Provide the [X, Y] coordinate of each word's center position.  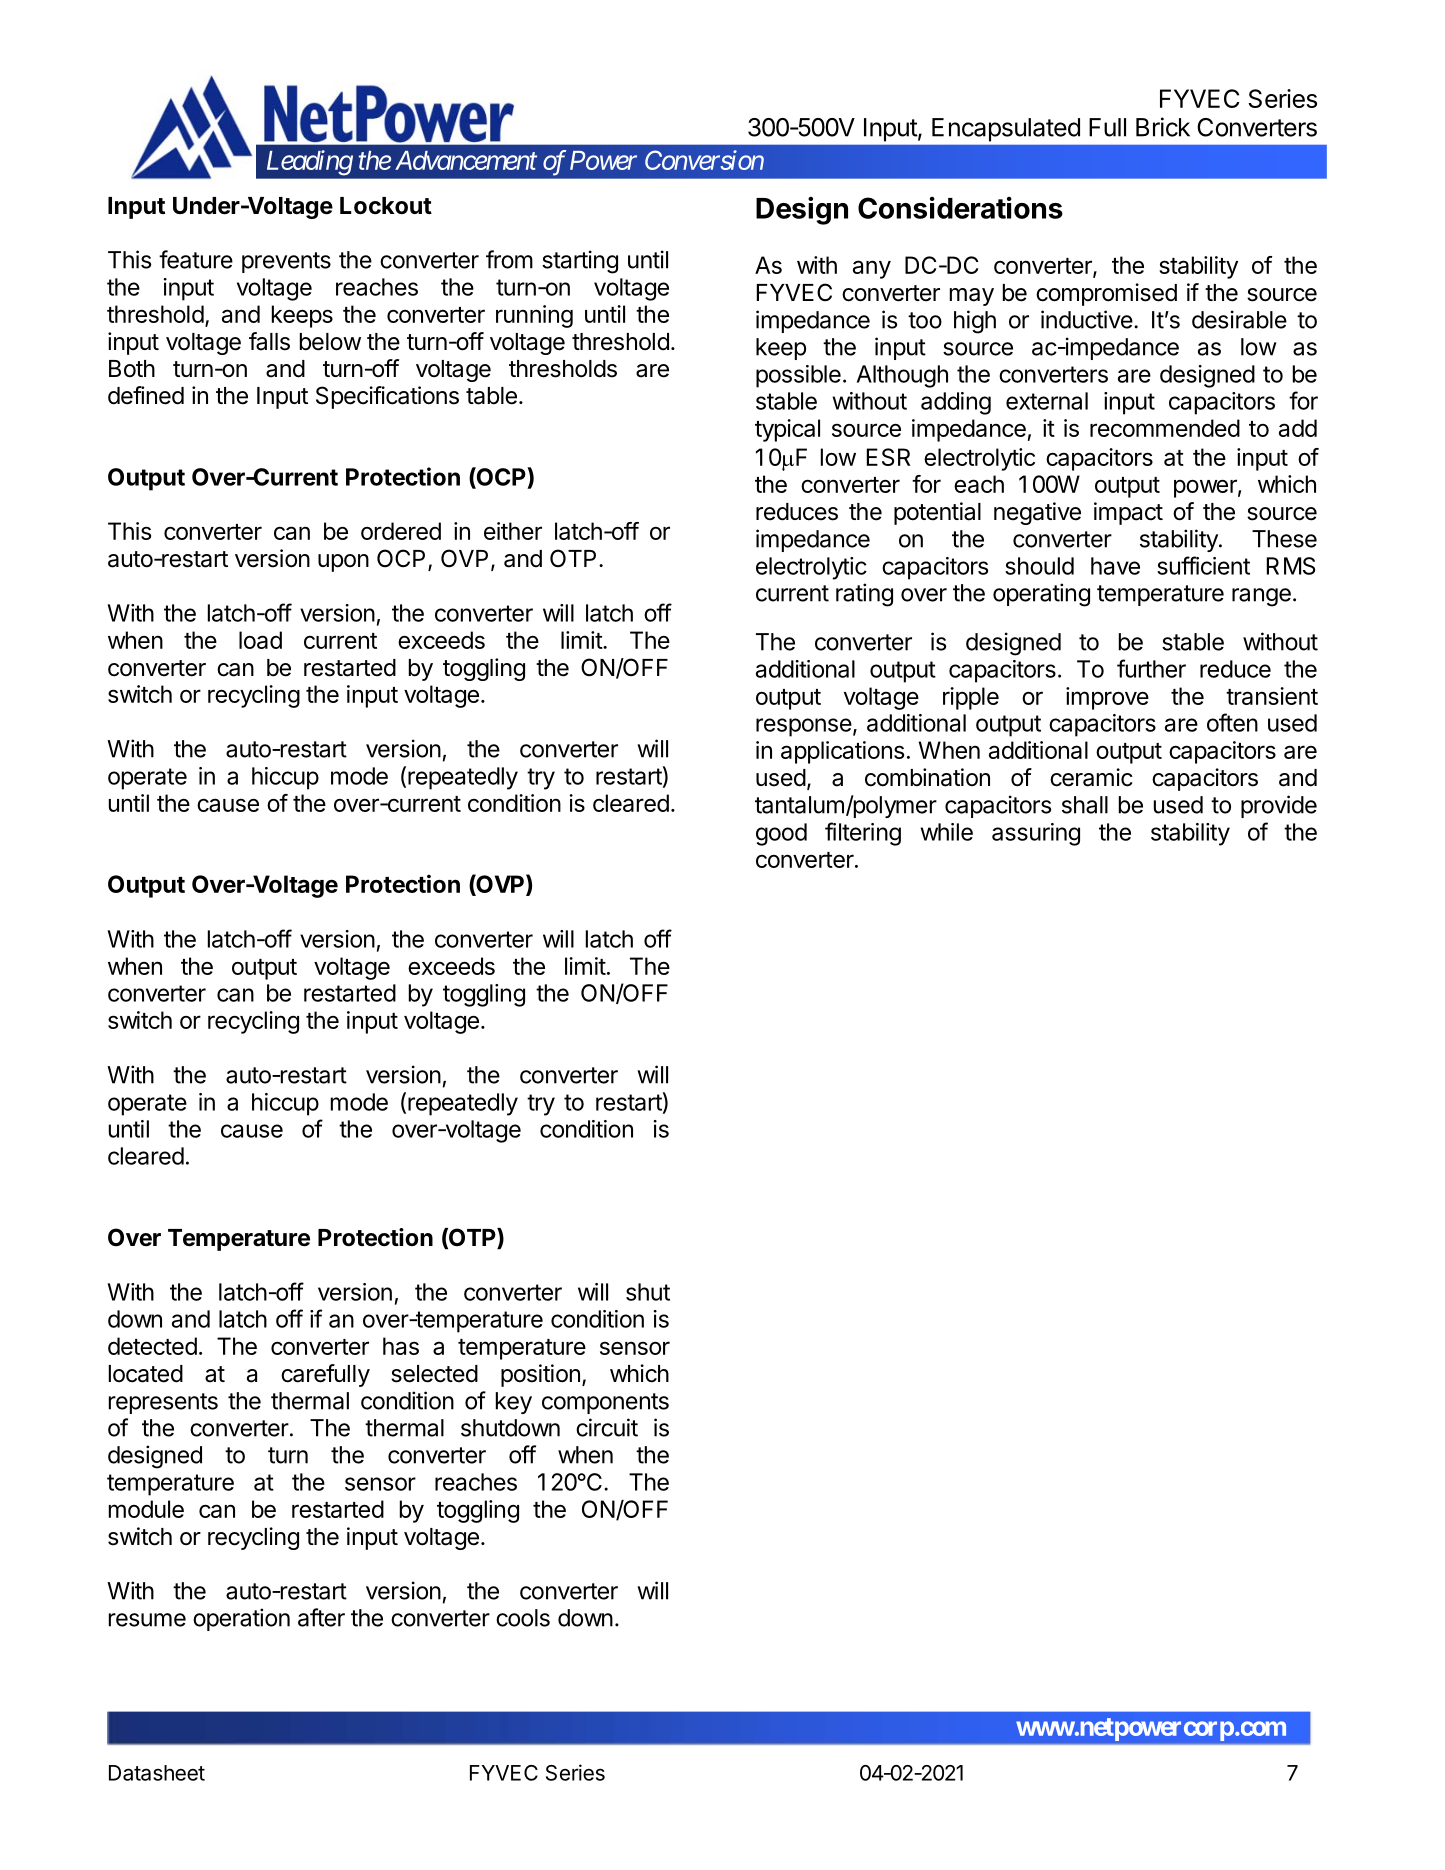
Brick [1163, 127]
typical [787, 430]
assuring [1036, 834]
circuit [607, 1427]
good [781, 834]
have [1115, 566]
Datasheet [157, 1773]
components [605, 1403]
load [260, 640]
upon [343, 563]
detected [152, 1346]
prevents [286, 262]
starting [580, 262]
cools [523, 1618]
